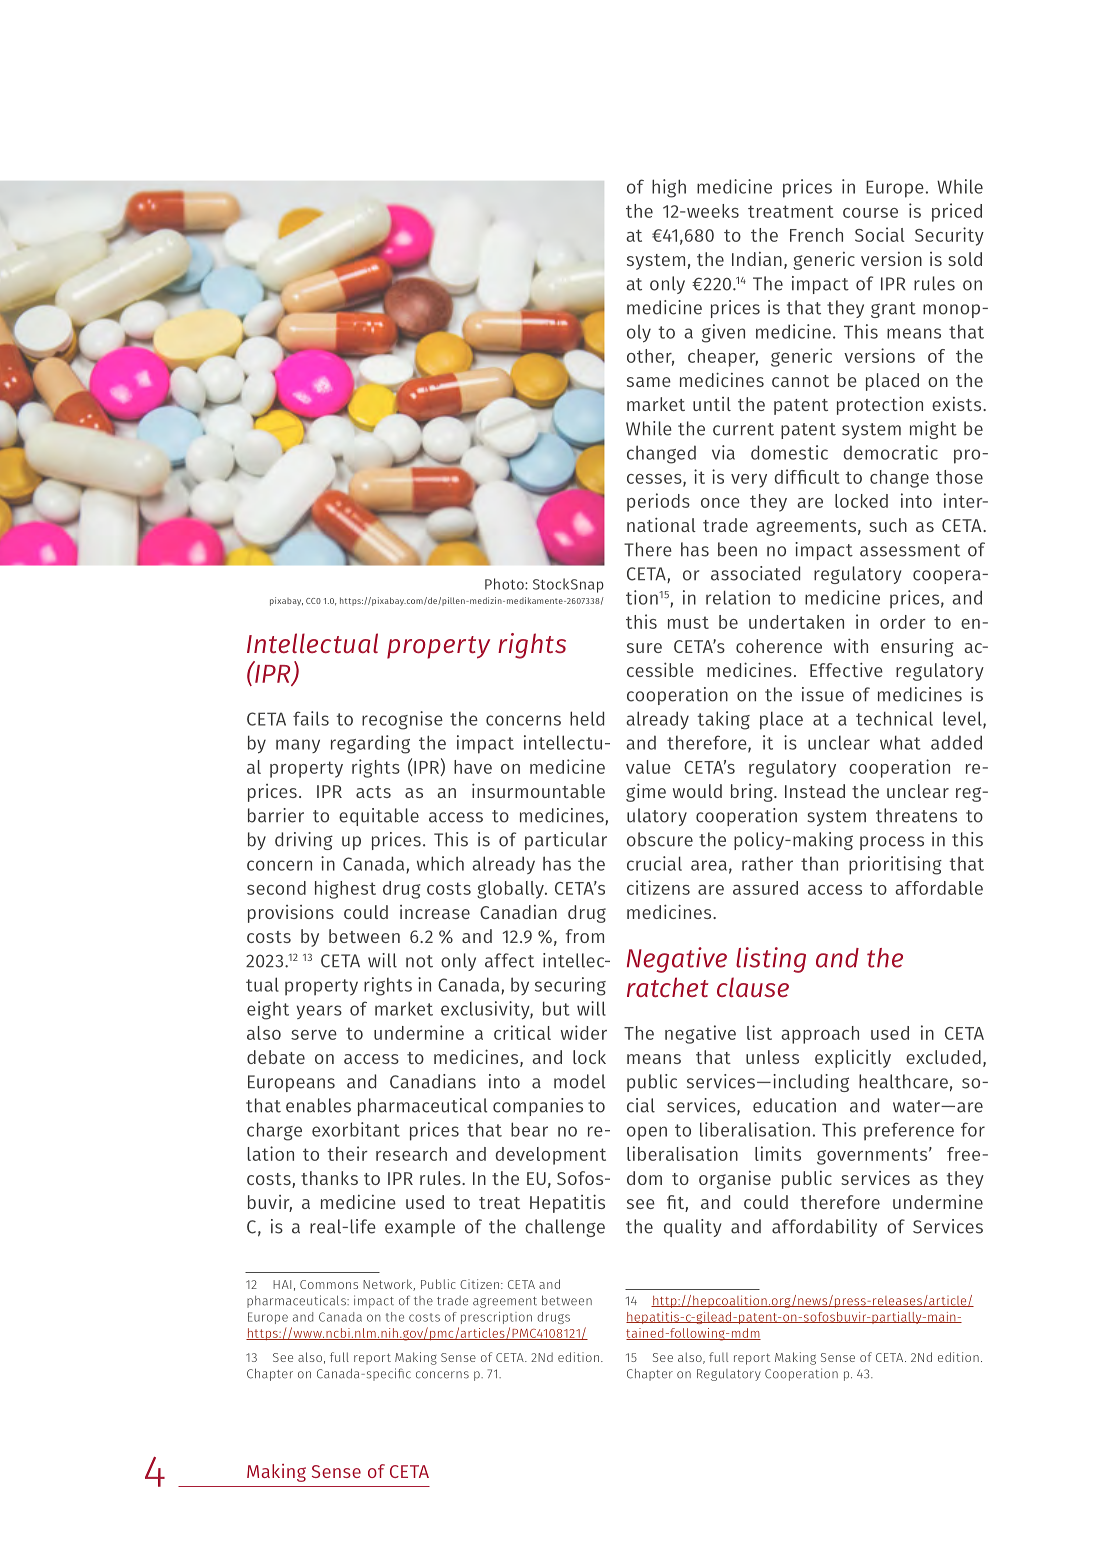  Describe the element at coordinates (757, 259) in the image. I see `Indian` at that location.
